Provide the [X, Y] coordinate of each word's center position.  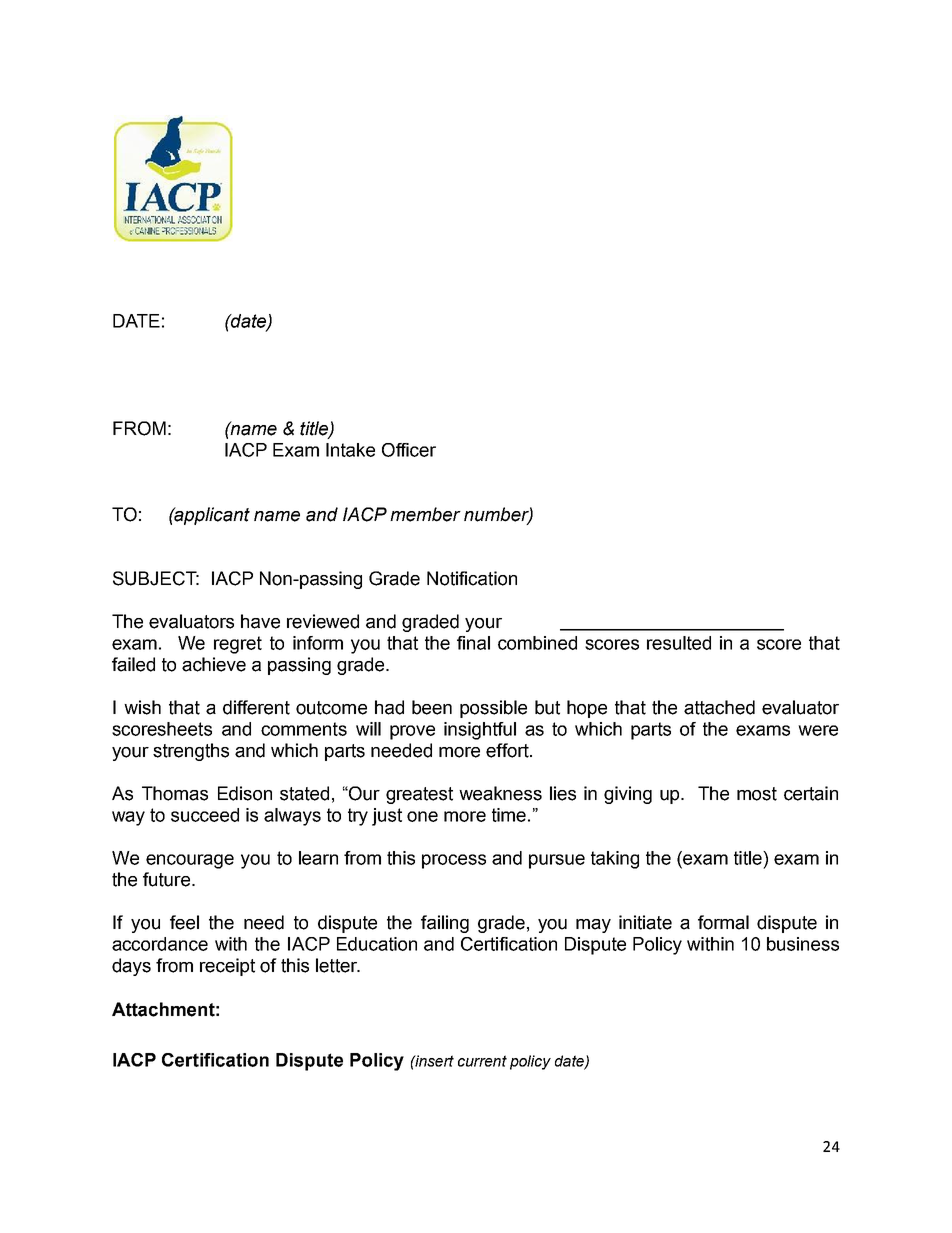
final [473, 643]
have [260, 621]
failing [445, 924]
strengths [191, 752]
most [757, 794]
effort [508, 750]
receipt [227, 967]
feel [184, 922]
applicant [211, 516]
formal [723, 922]
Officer [409, 450]
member [425, 514]
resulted [679, 643]
